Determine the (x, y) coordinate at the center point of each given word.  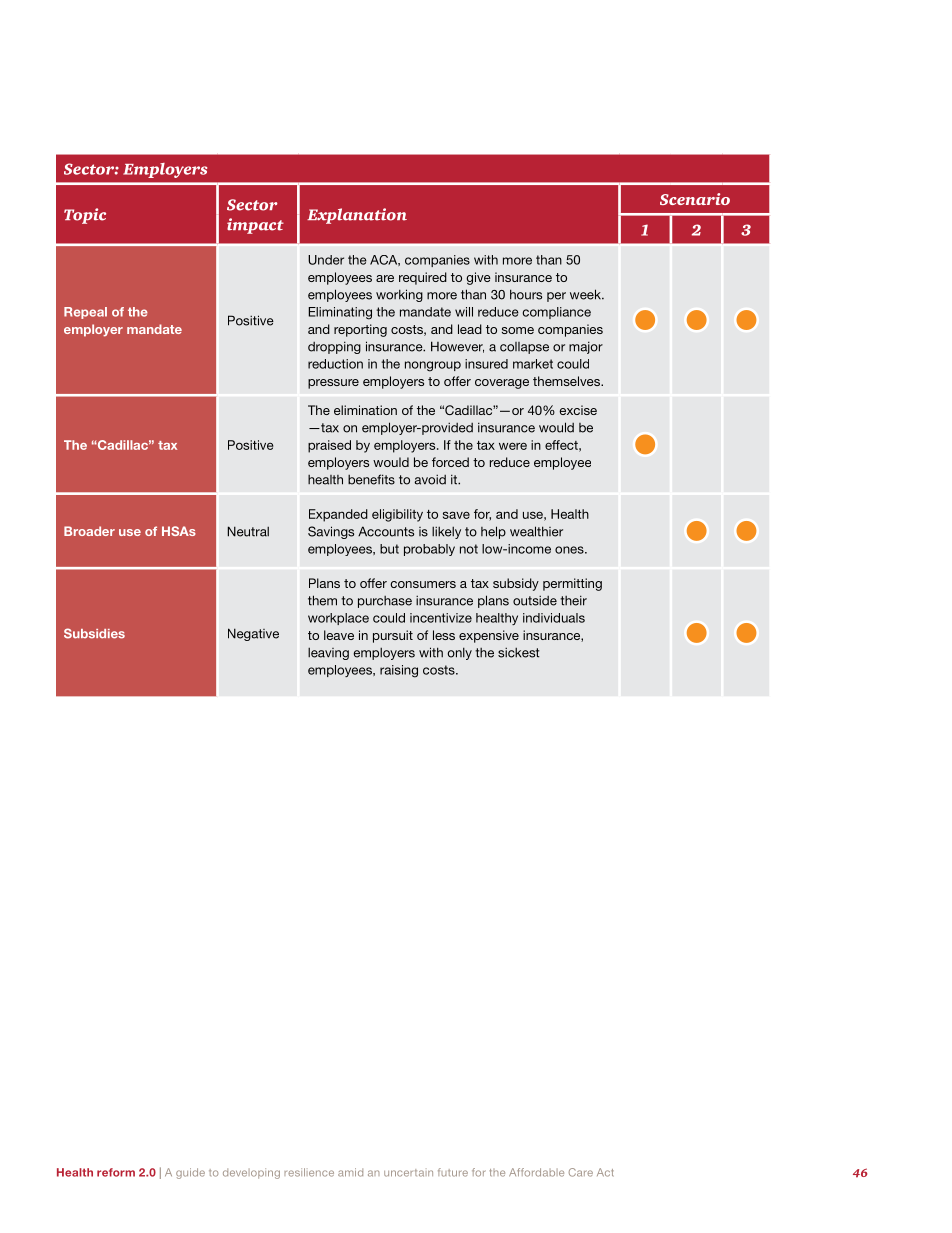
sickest (519, 652)
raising (399, 671)
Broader (89, 531)
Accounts (386, 531)
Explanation (357, 216)
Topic (85, 216)
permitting (572, 584)
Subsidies (94, 633)
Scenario (695, 199)
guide (190, 1173)
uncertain (408, 1173)
